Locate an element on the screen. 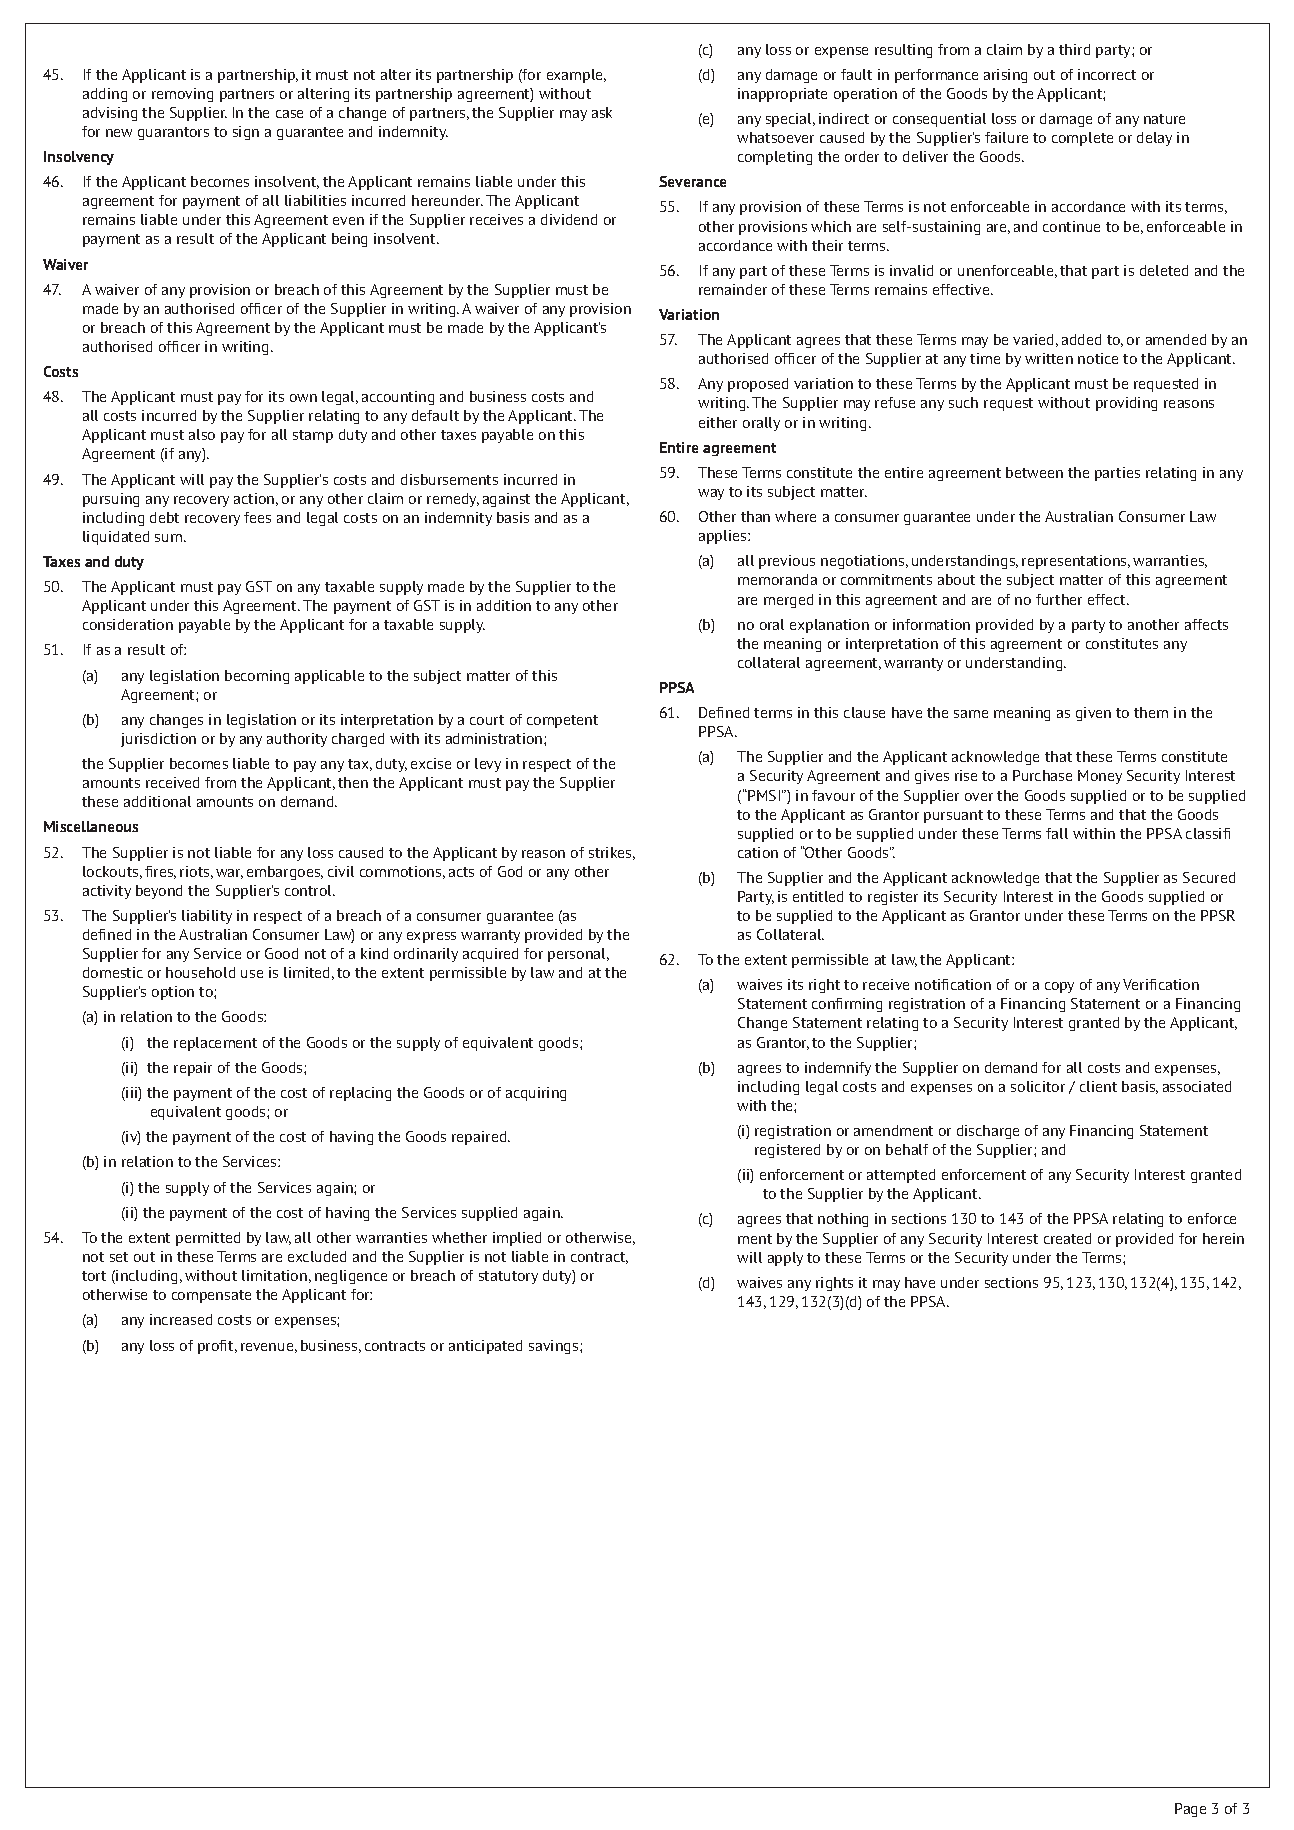  copy is located at coordinates (1059, 987).
